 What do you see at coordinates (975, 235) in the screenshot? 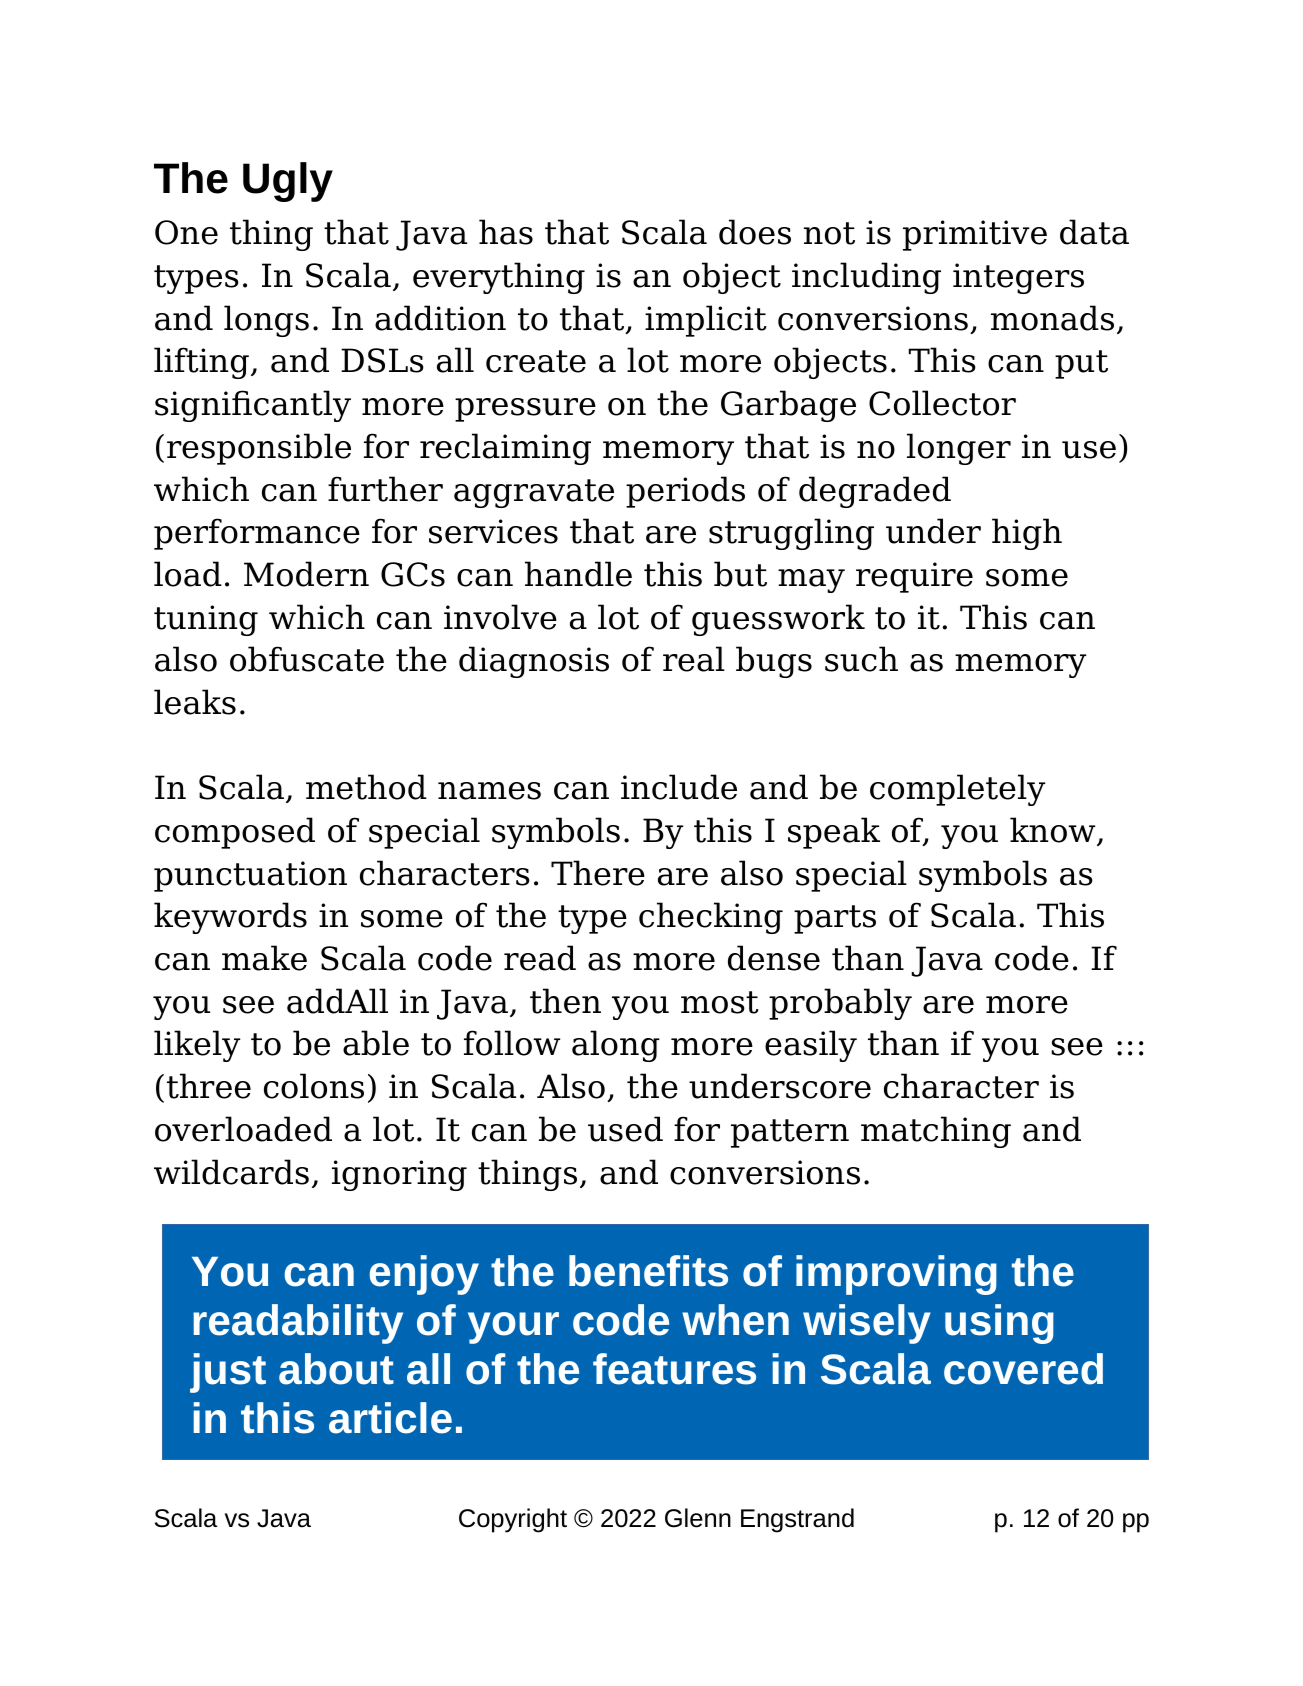
I see `primitive` at bounding box center [975, 235].
